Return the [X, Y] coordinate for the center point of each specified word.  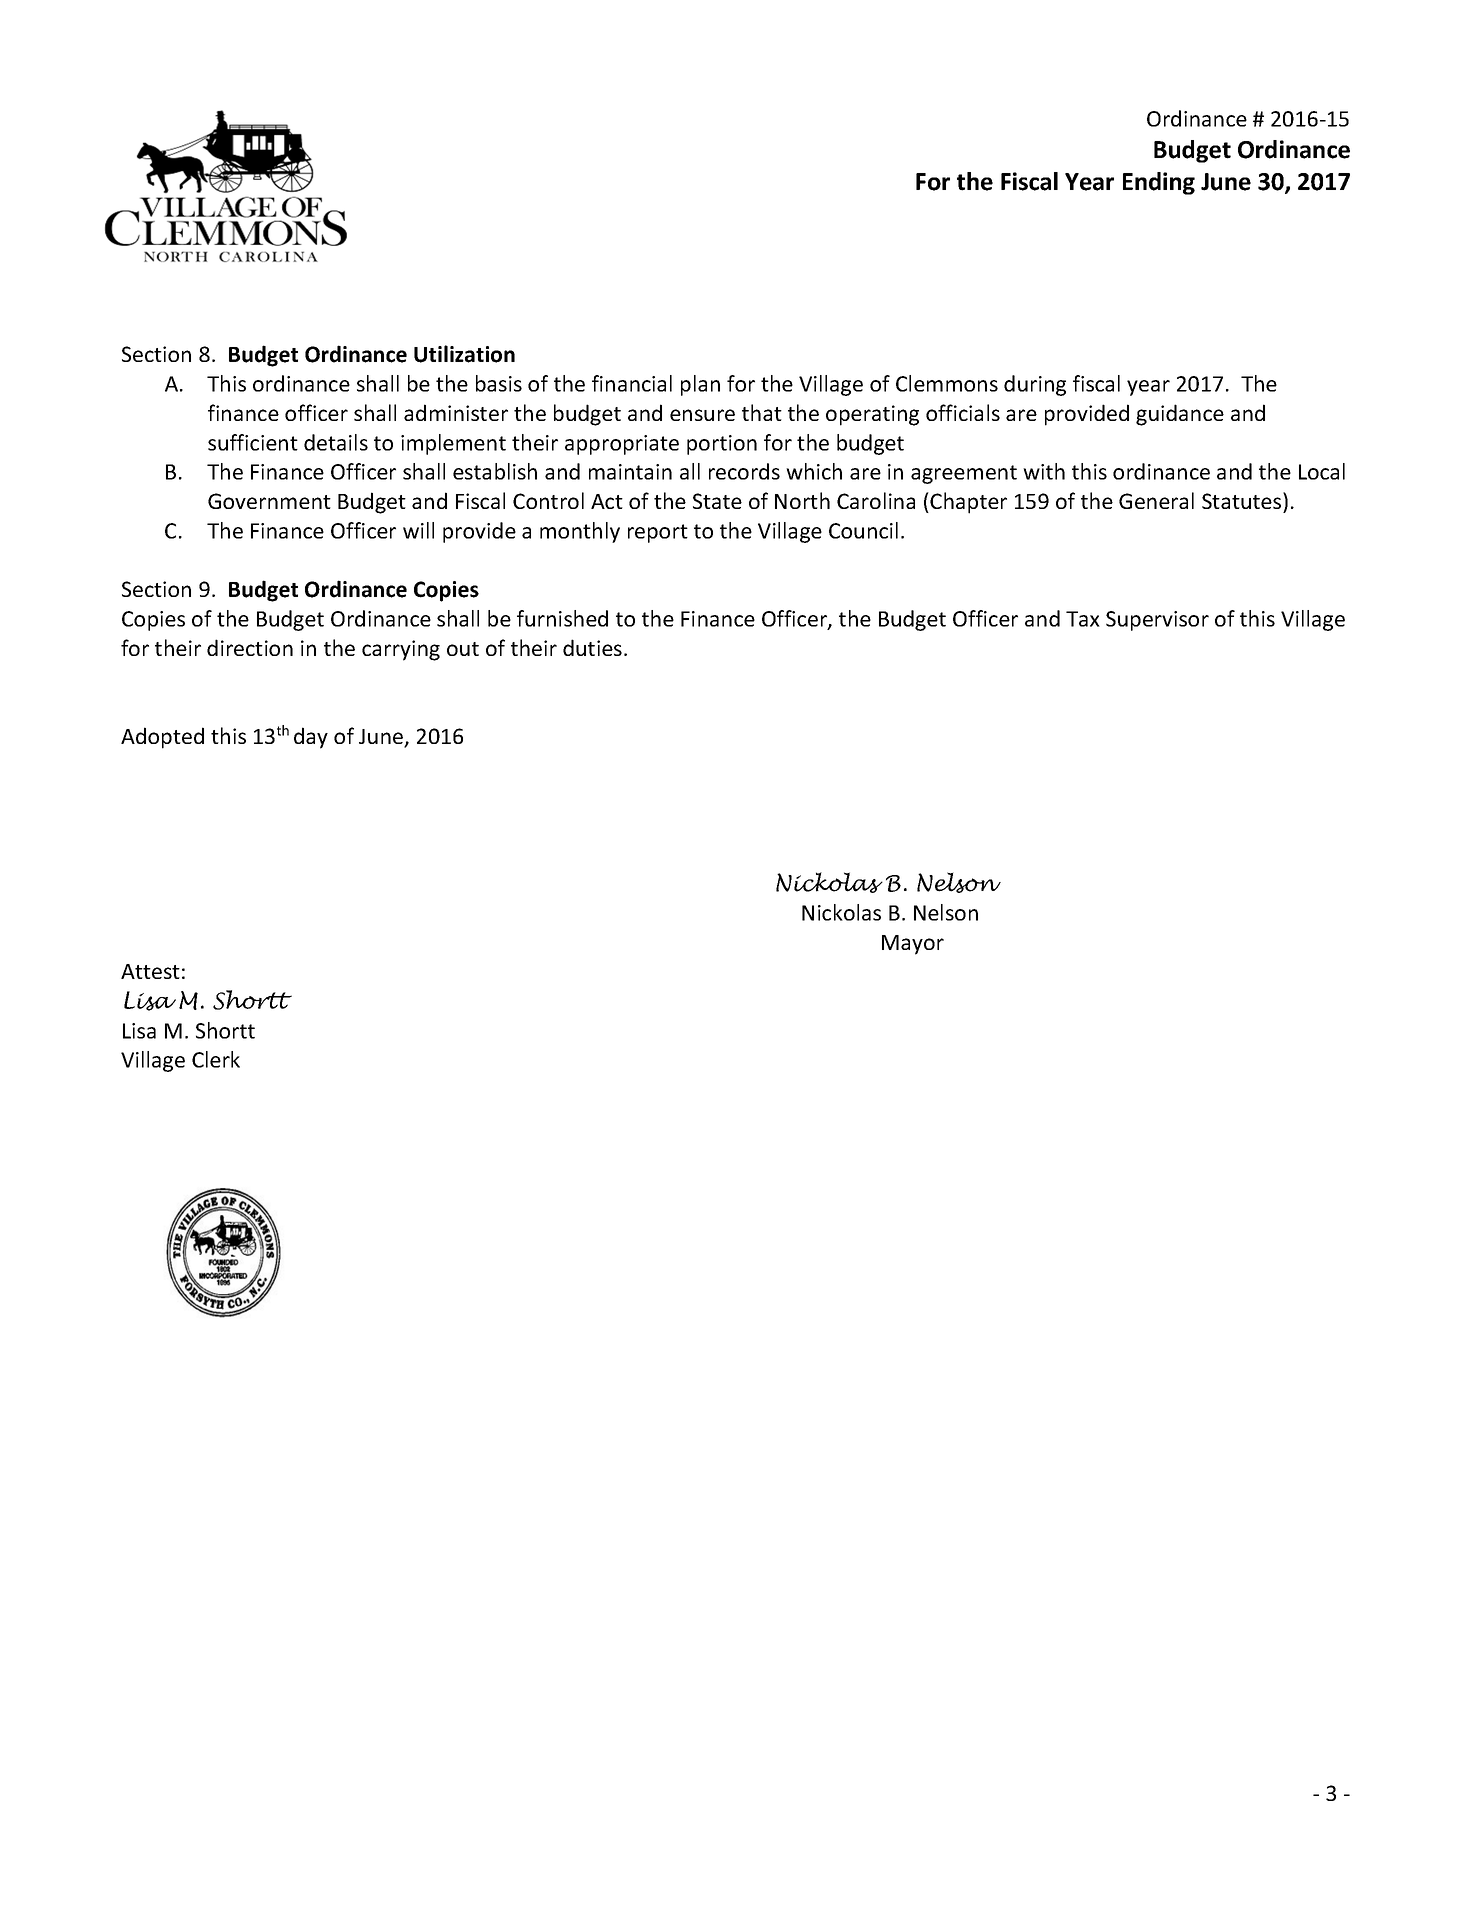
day [311, 738]
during [1035, 385]
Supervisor [1157, 621]
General [1156, 500]
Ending [1159, 183]
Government [269, 501]
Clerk [216, 1059]
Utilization [464, 354]
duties [592, 647]
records [744, 471]
